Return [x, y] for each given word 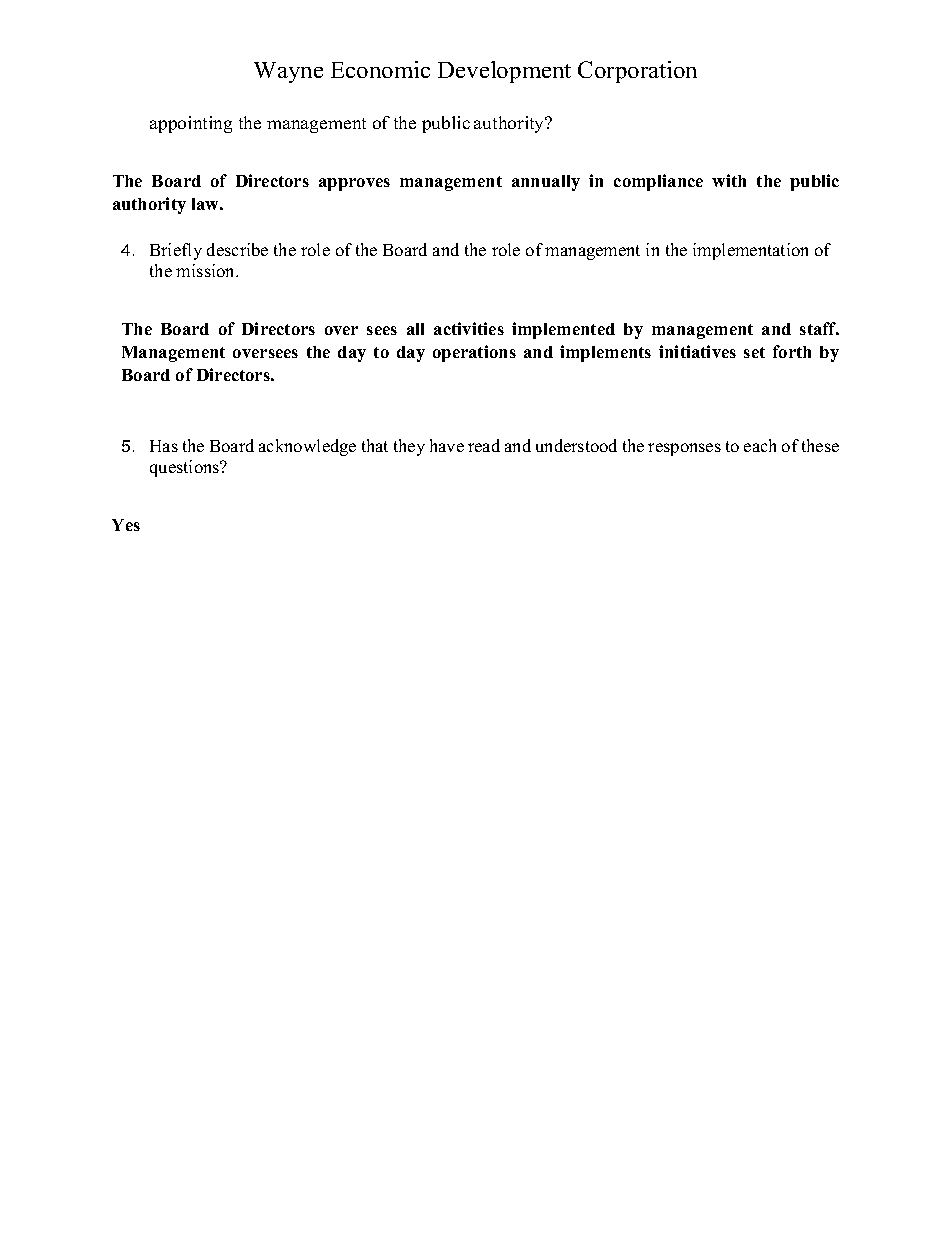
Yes [126, 525]
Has [164, 446]
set [754, 352]
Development [504, 72]
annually [546, 183]
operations [474, 353]
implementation [750, 251]
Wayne [288, 72]
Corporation [637, 72]
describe [237, 249]
